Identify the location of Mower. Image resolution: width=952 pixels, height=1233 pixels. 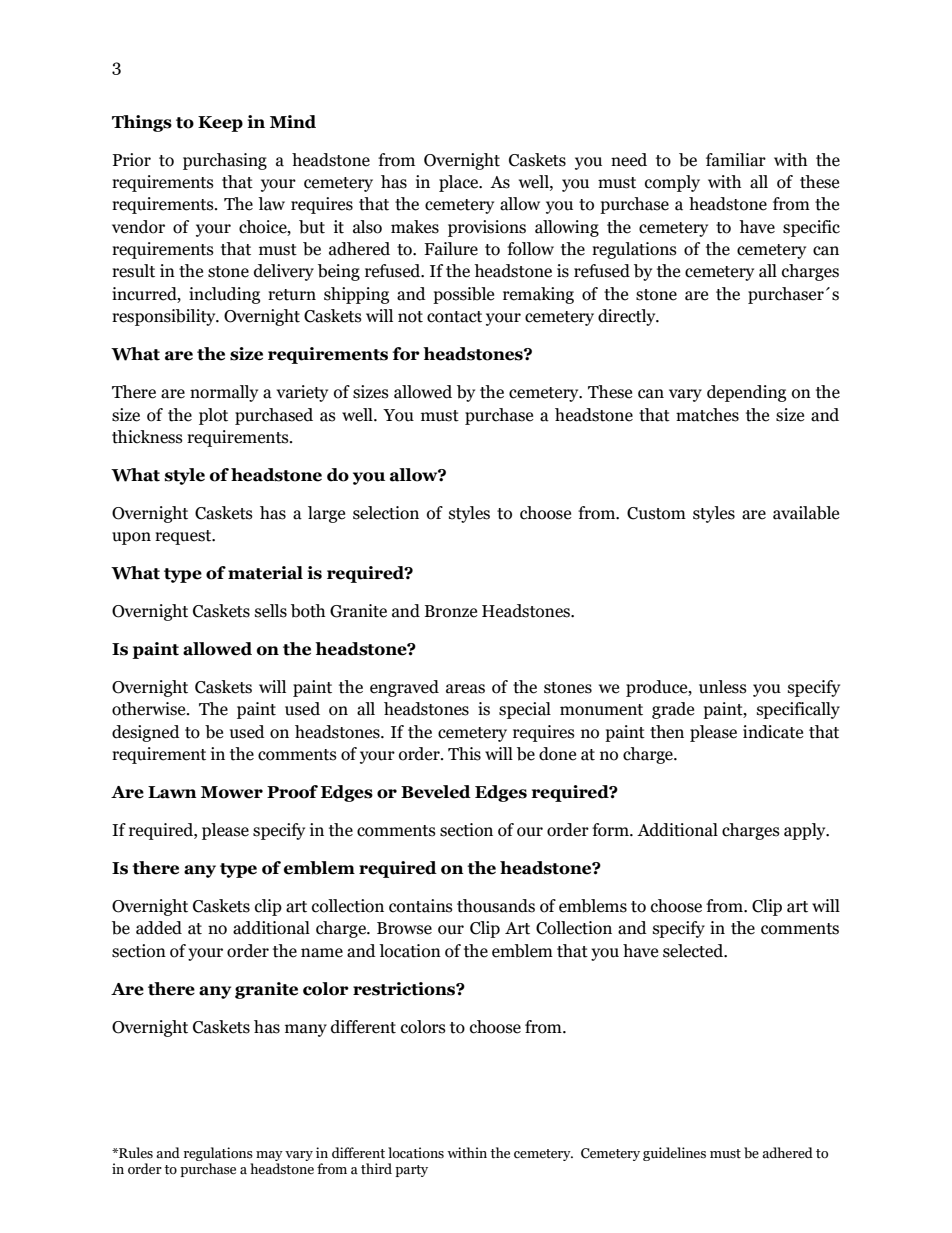
(232, 792).
